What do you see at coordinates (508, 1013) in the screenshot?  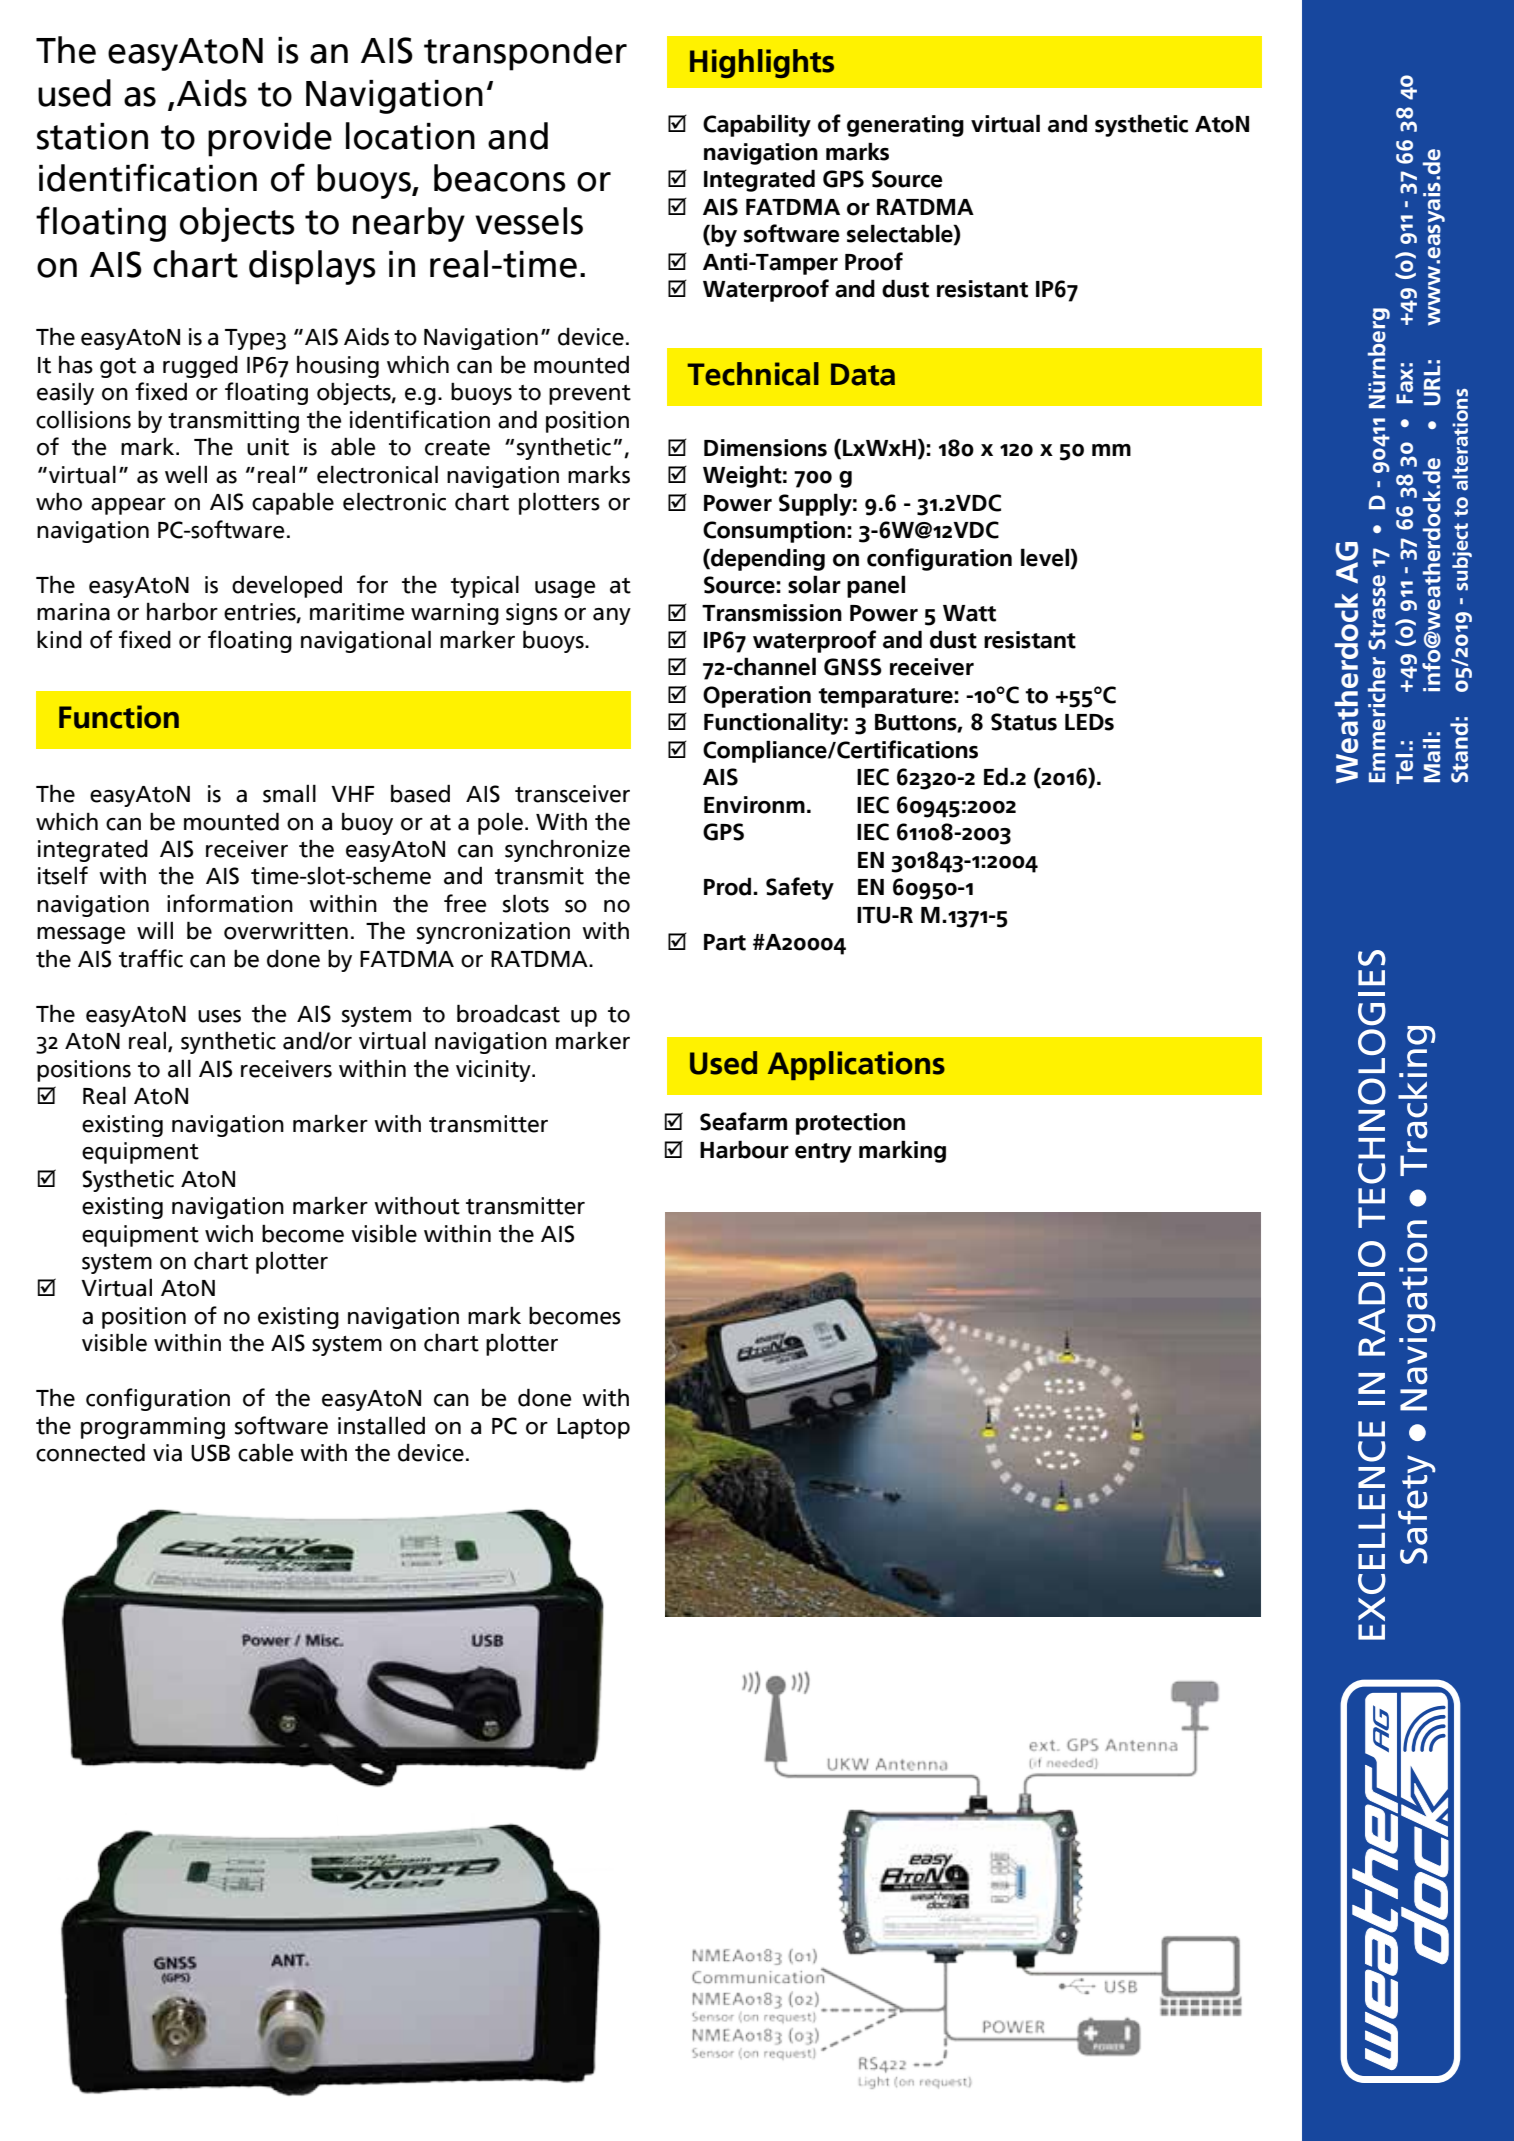 I see `broadcast` at bounding box center [508, 1013].
